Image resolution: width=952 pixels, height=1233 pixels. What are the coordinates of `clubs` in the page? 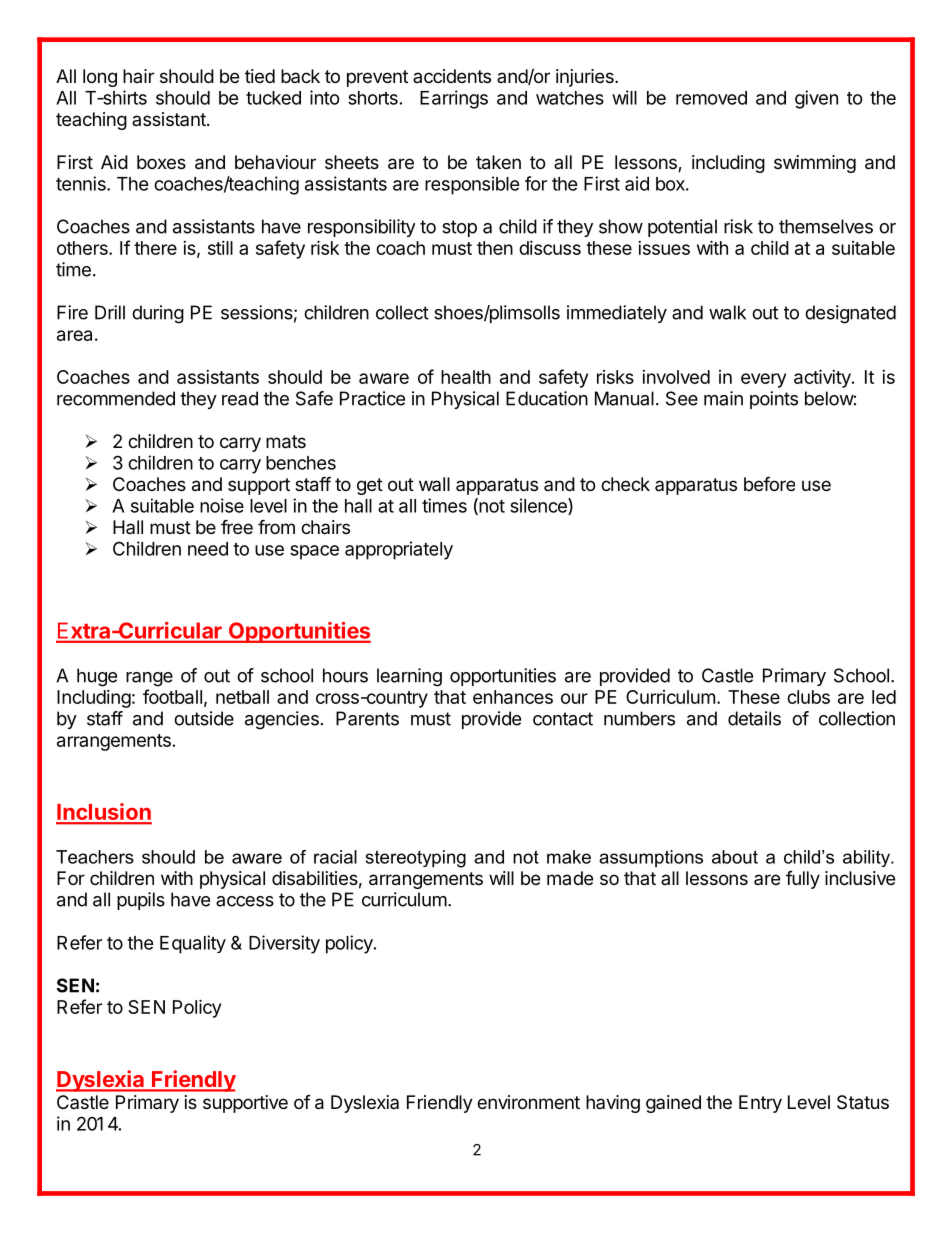 It's located at (808, 697).
